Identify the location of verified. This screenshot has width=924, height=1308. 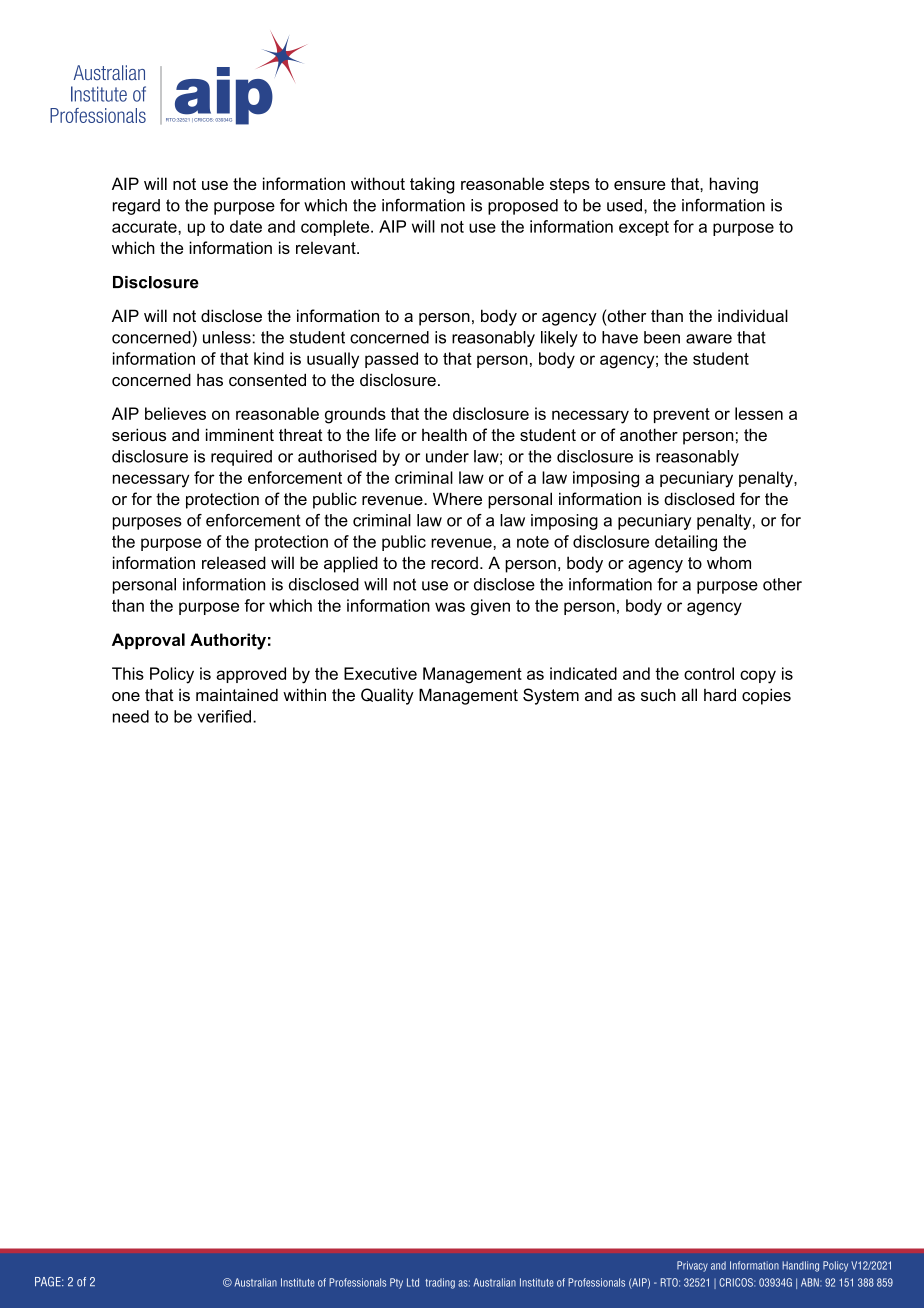
(224, 716).
